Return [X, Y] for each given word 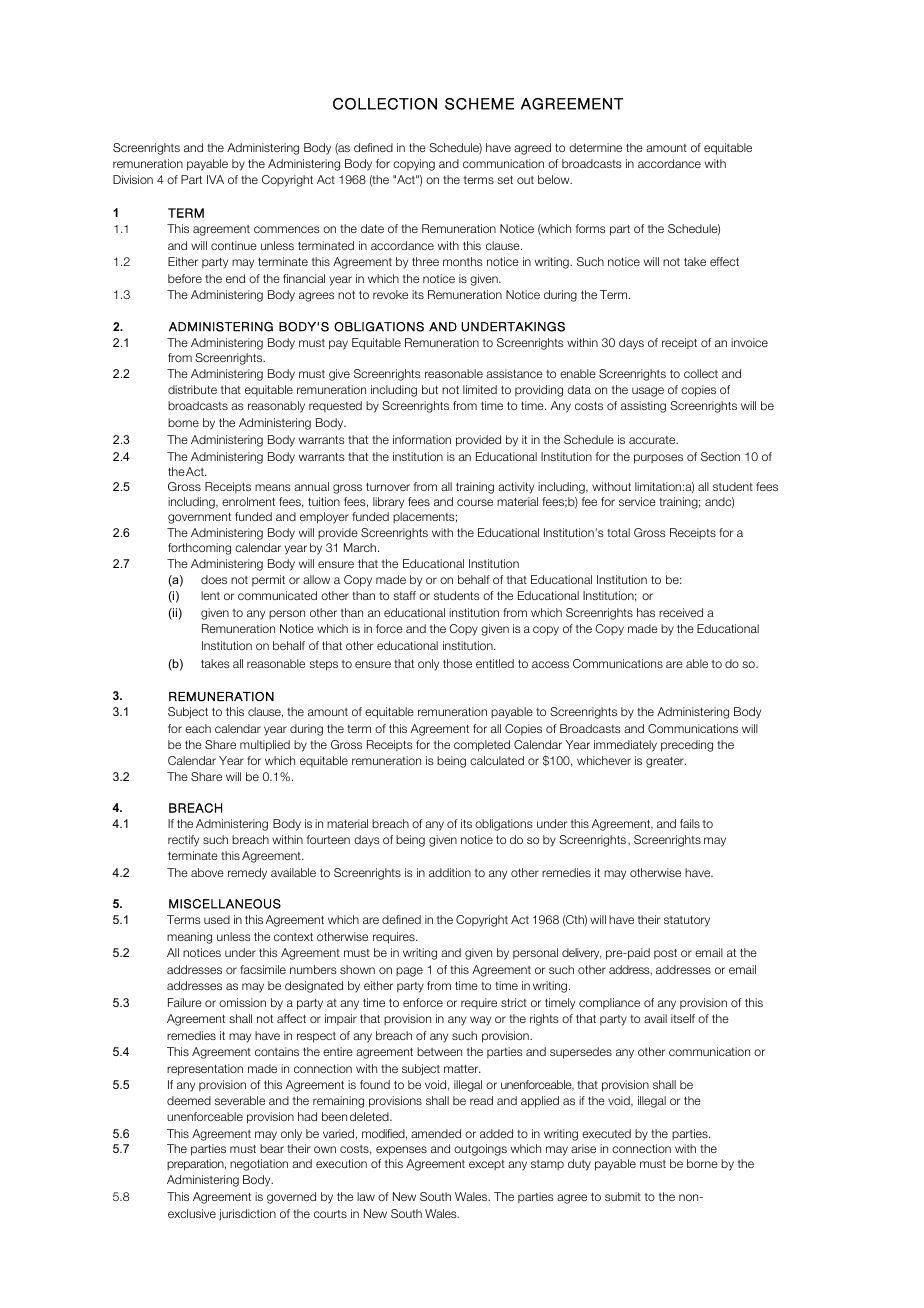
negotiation [259, 1165]
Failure [185, 1002]
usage [648, 392]
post [665, 954]
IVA [215, 179]
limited [480, 389]
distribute [192, 389]
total [618, 532]
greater [666, 762]
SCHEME [479, 104]
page [409, 972]
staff [404, 595]
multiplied [265, 746]
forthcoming [199, 549]
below [555, 179]
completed [482, 746]
